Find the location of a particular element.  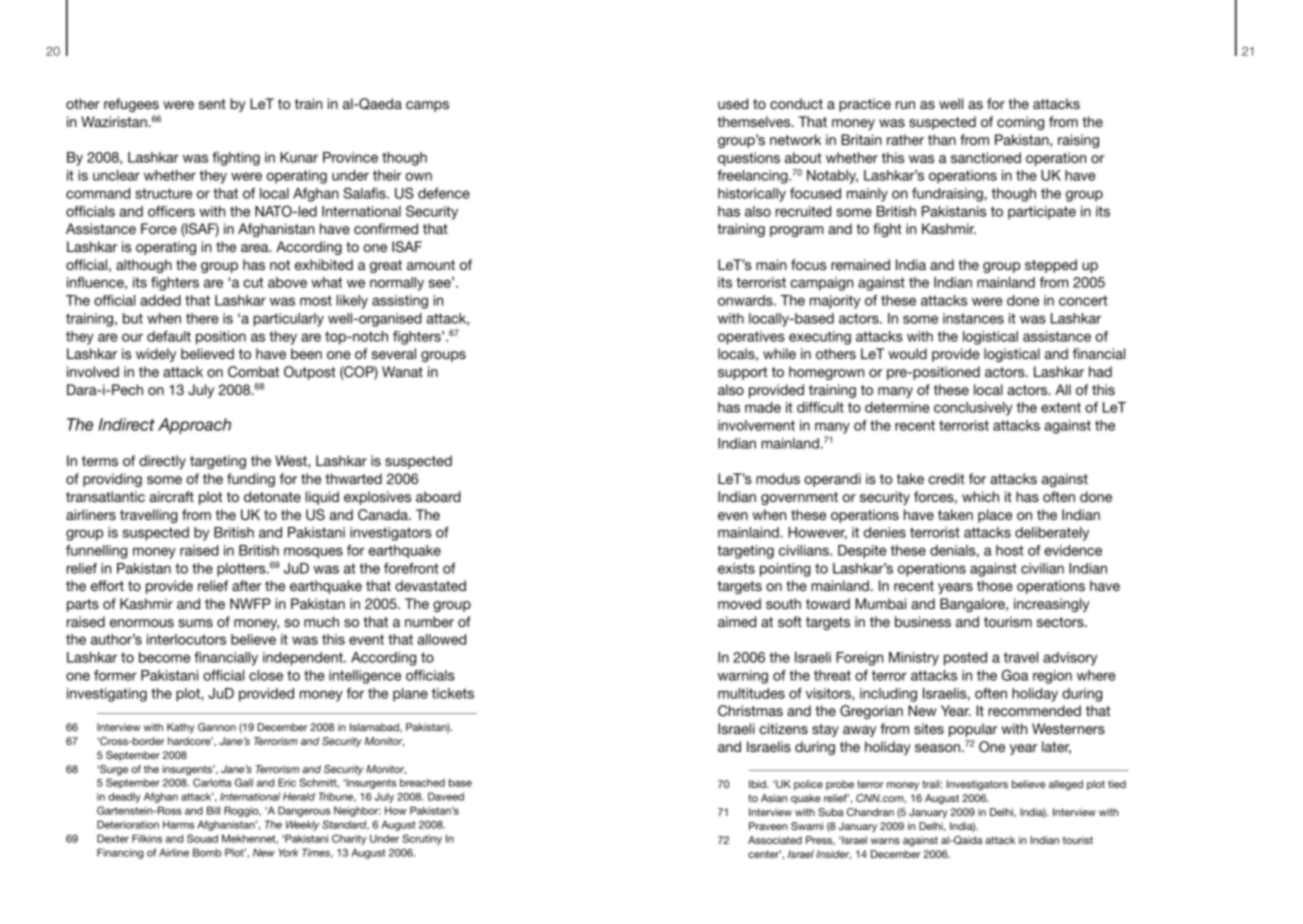

sent is located at coordinates (212, 104).
